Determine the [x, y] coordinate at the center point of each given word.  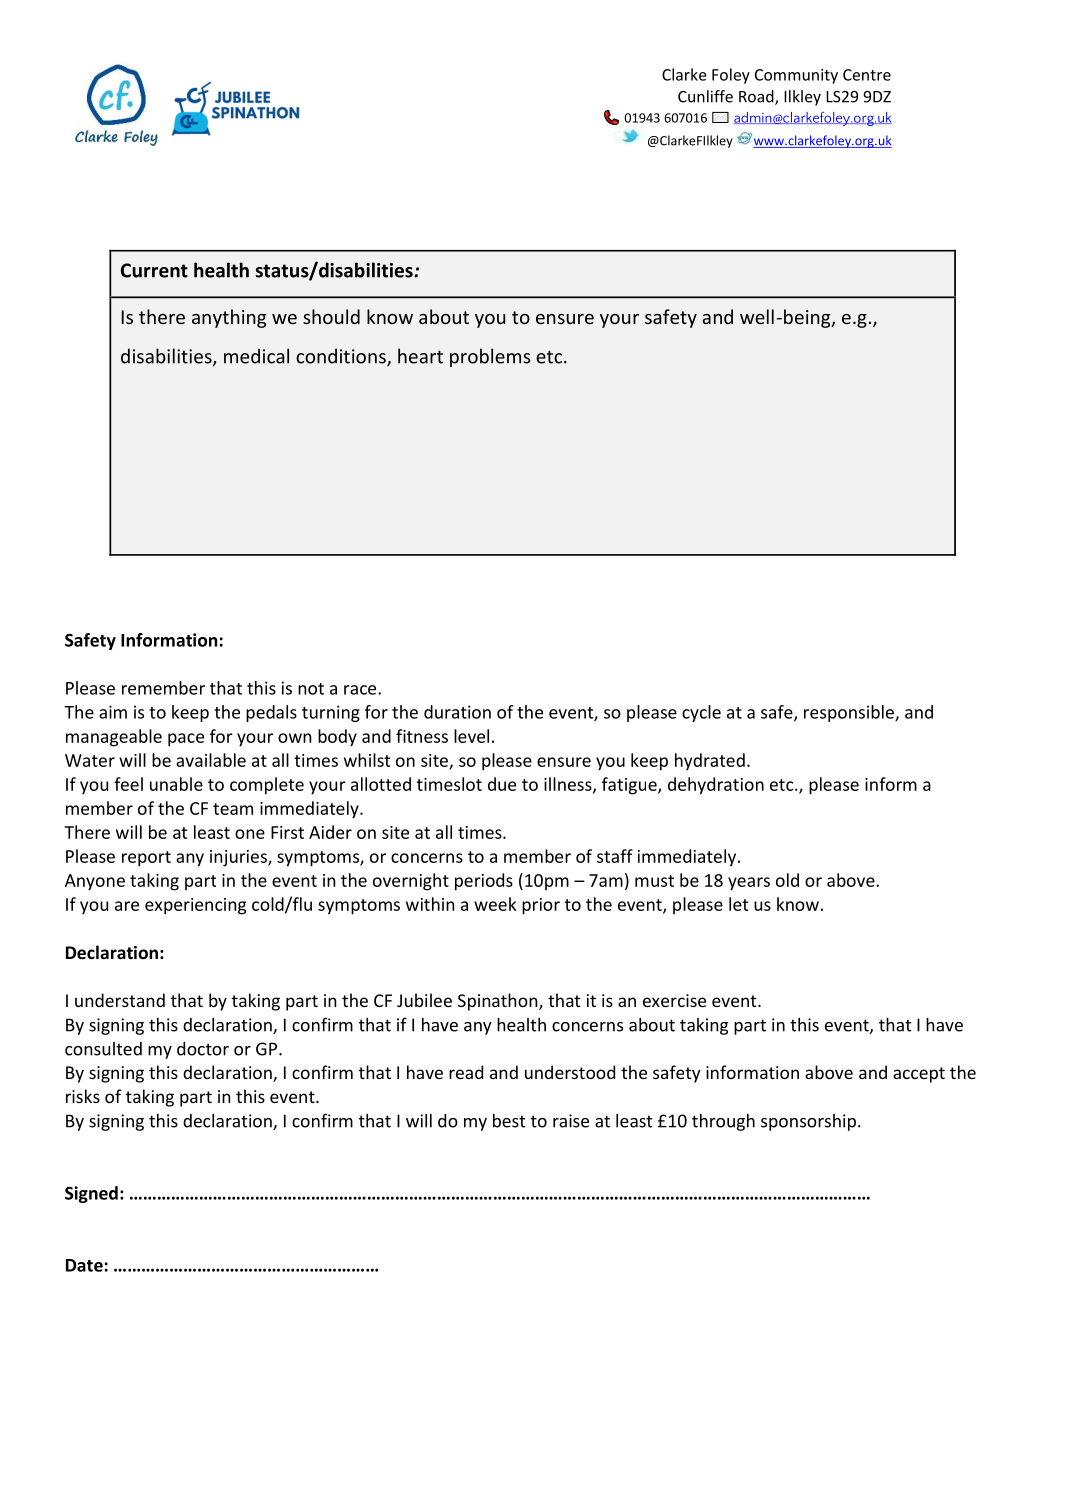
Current [154, 270]
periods [484, 882]
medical [256, 356]
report [146, 859]
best [509, 1121]
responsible [850, 713]
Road [757, 97]
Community [796, 76]
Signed [91, 1194]
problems [490, 357]
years [749, 884]
